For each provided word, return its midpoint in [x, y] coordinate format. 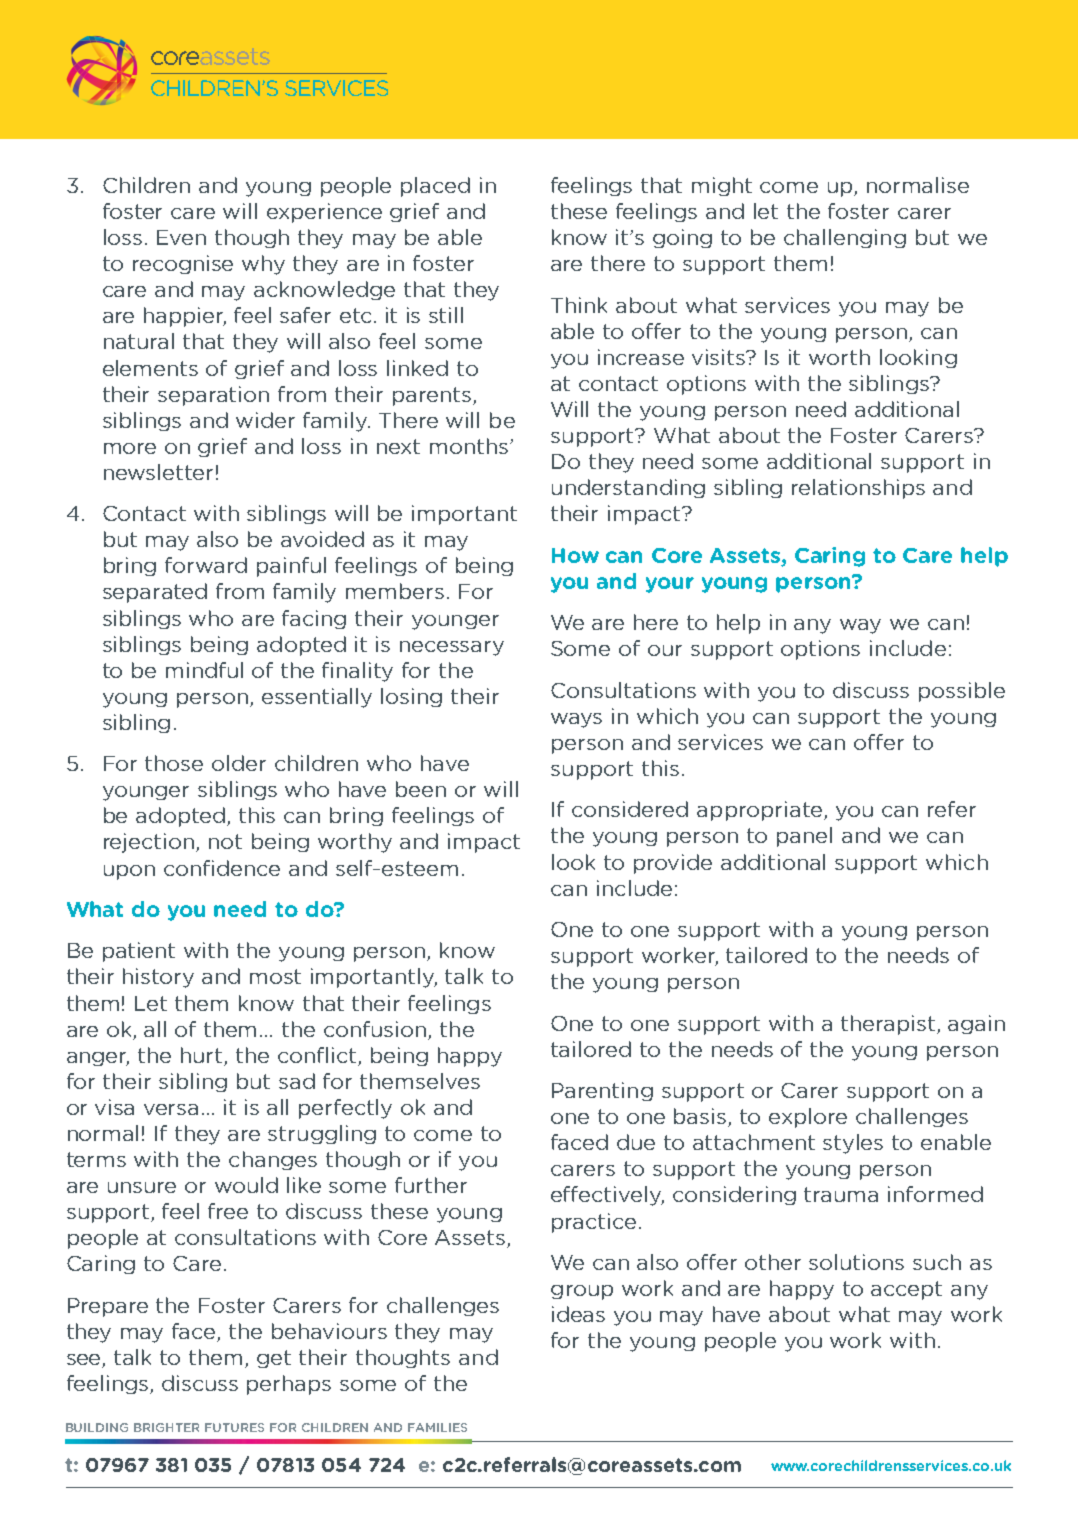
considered [630, 809]
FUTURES [234, 1427]
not [225, 841]
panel [804, 837]
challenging [845, 238]
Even [181, 237]
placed [435, 187]
